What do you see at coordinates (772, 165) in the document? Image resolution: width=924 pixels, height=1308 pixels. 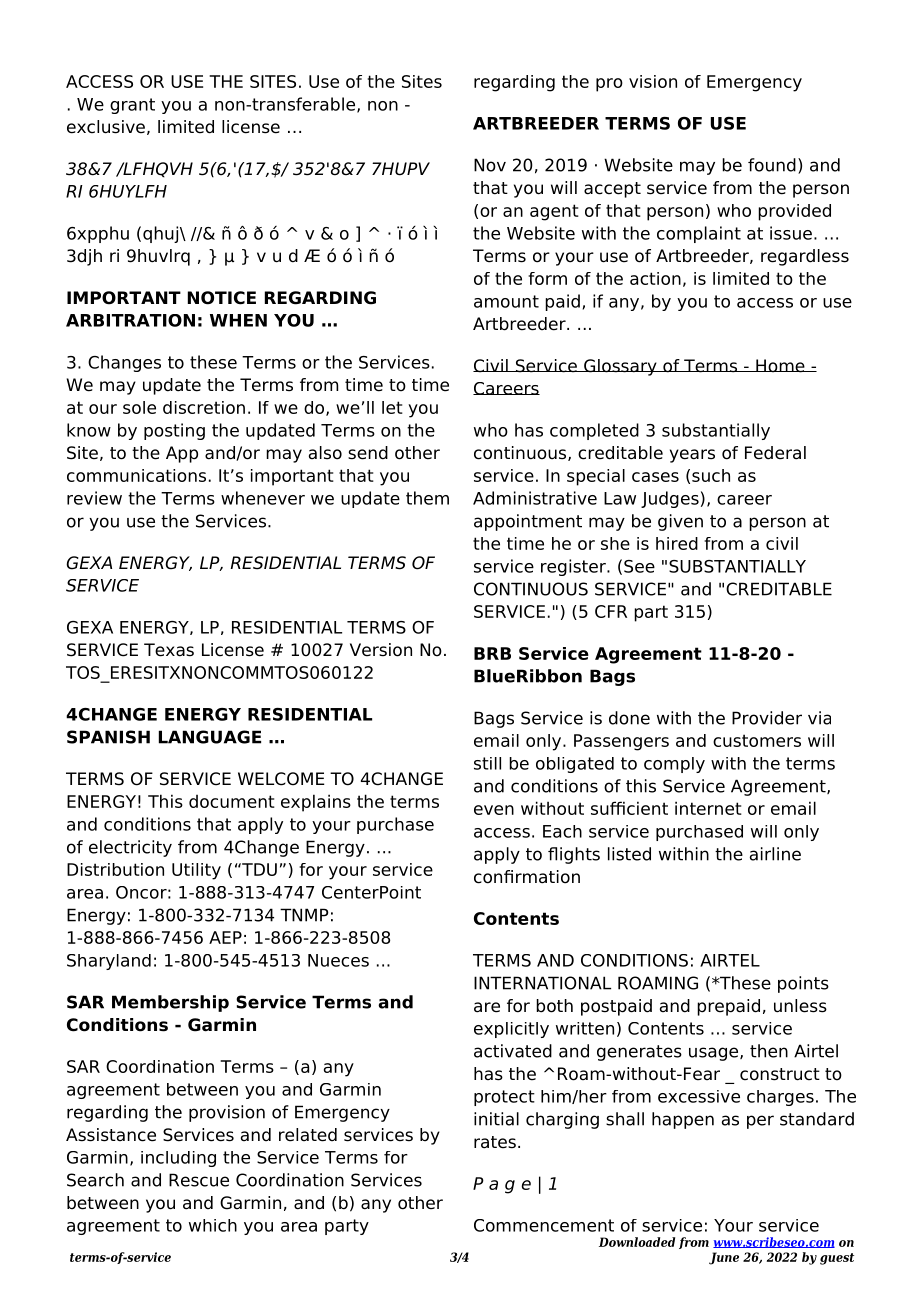 I see `found` at bounding box center [772, 165].
